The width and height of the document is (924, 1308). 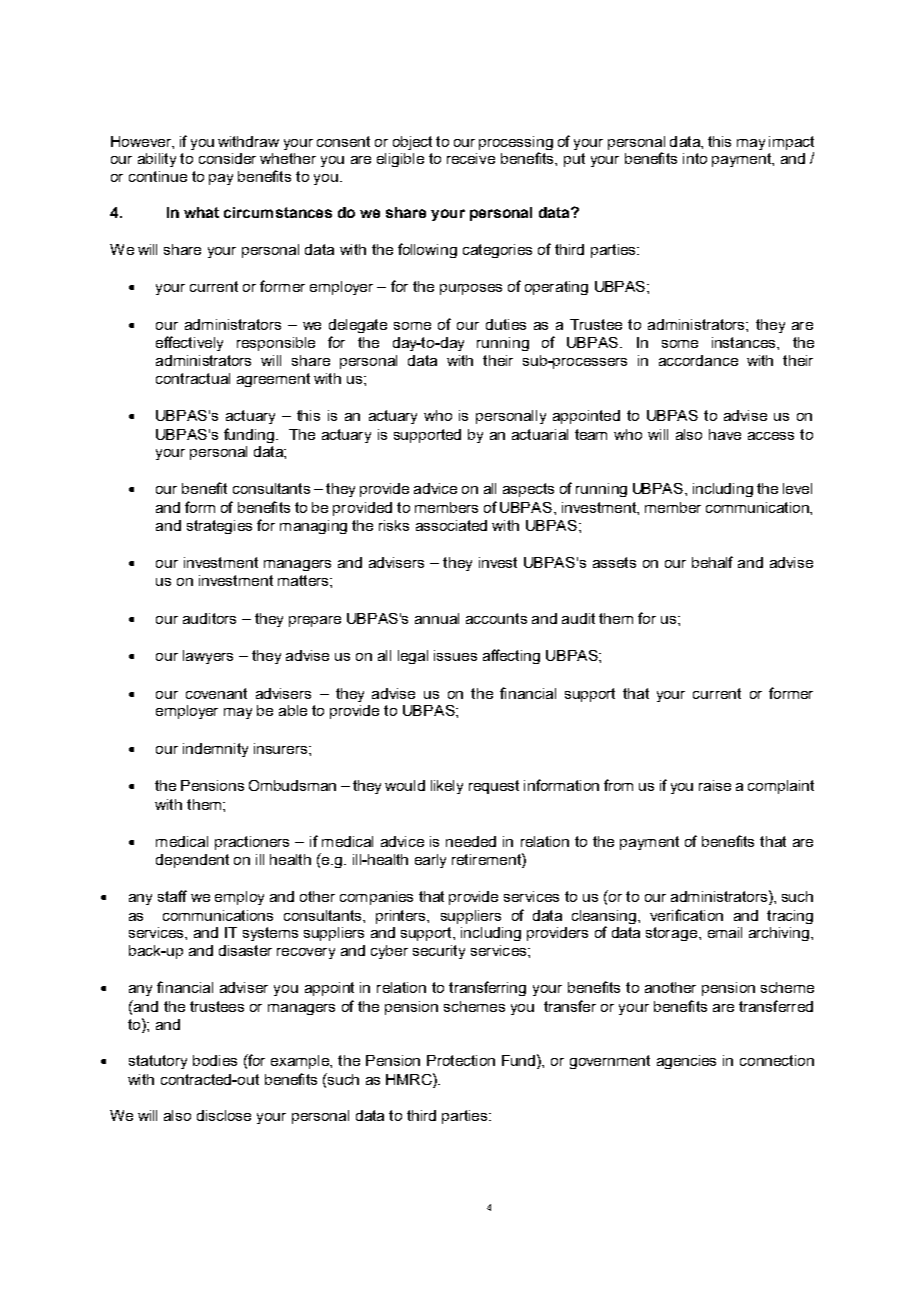 I want to click on request, so click(x=494, y=787).
